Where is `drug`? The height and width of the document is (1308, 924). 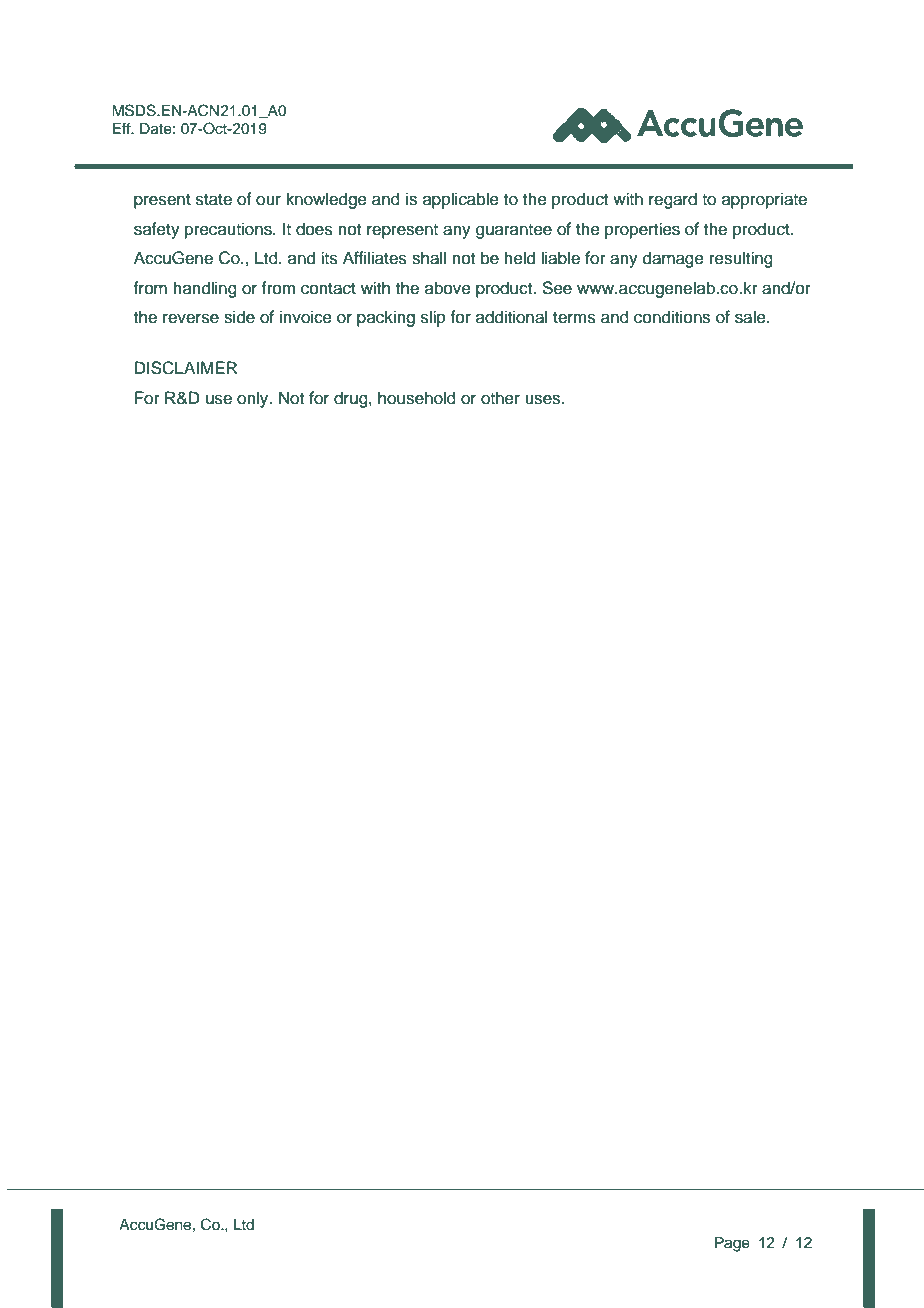
drug is located at coordinates (352, 399).
